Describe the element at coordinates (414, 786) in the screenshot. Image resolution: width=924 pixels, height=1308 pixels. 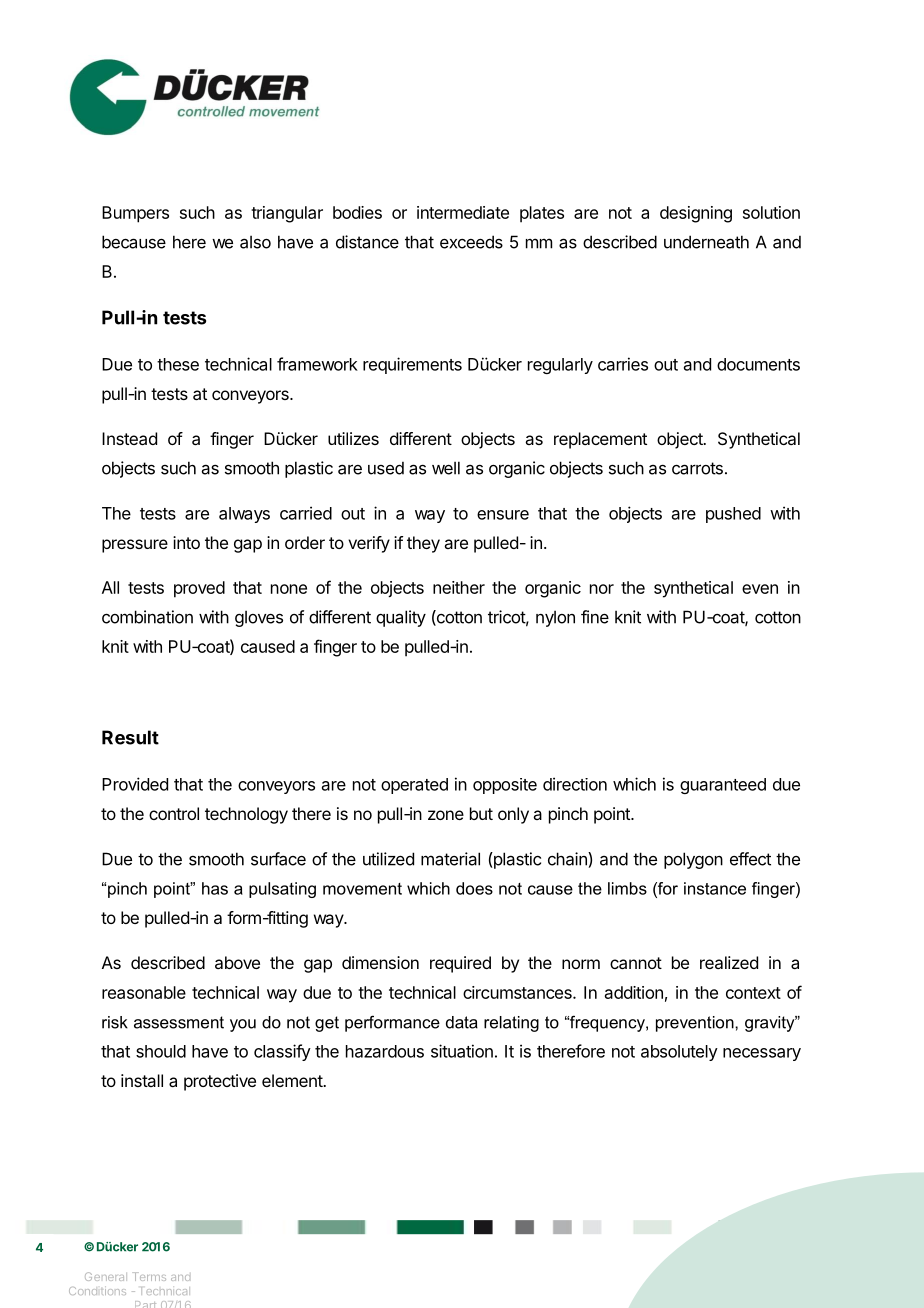
I see `operated` at that location.
